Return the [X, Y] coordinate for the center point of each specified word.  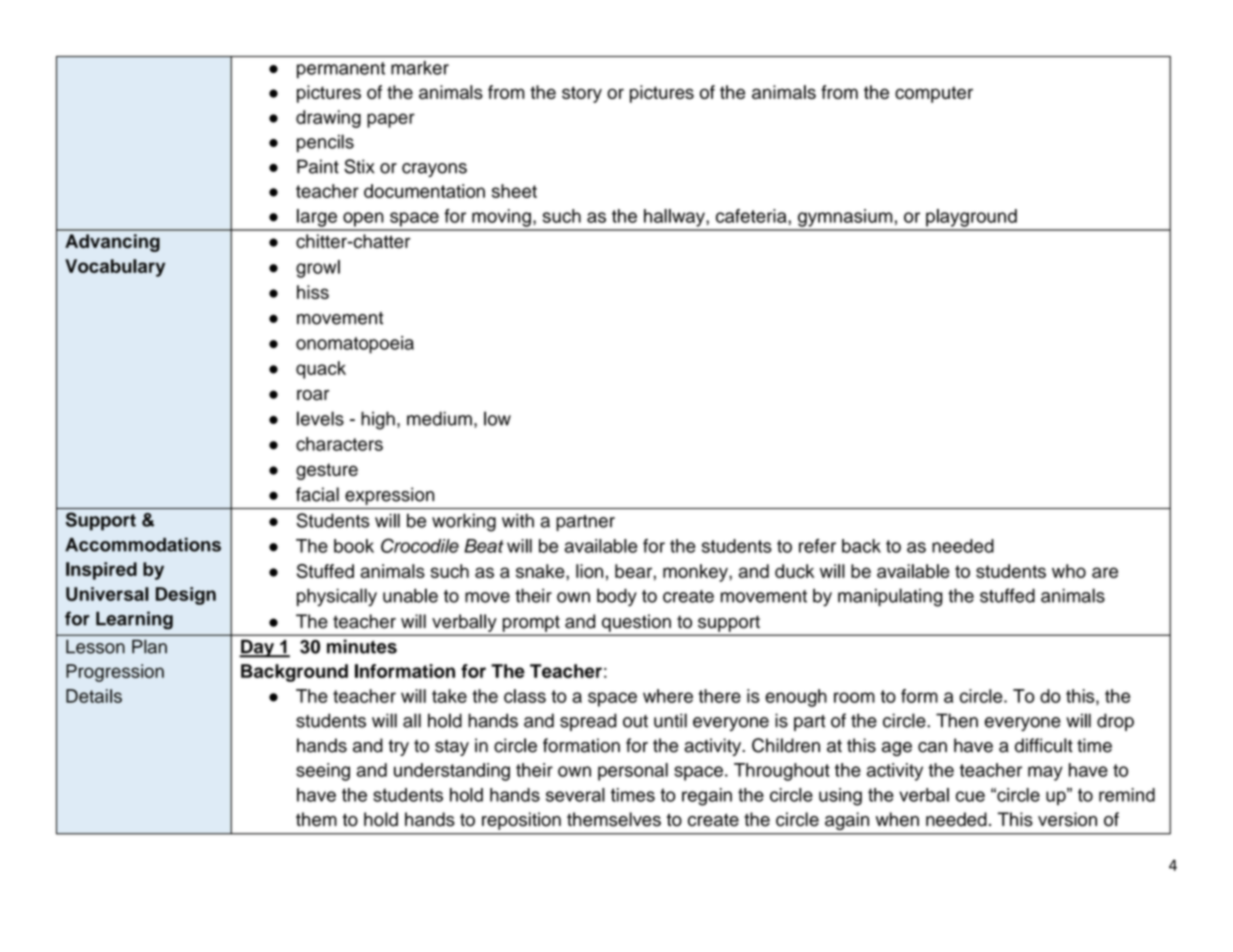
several [575, 795]
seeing [323, 772]
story [582, 94]
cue [970, 796]
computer [934, 94]
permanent [341, 70]
